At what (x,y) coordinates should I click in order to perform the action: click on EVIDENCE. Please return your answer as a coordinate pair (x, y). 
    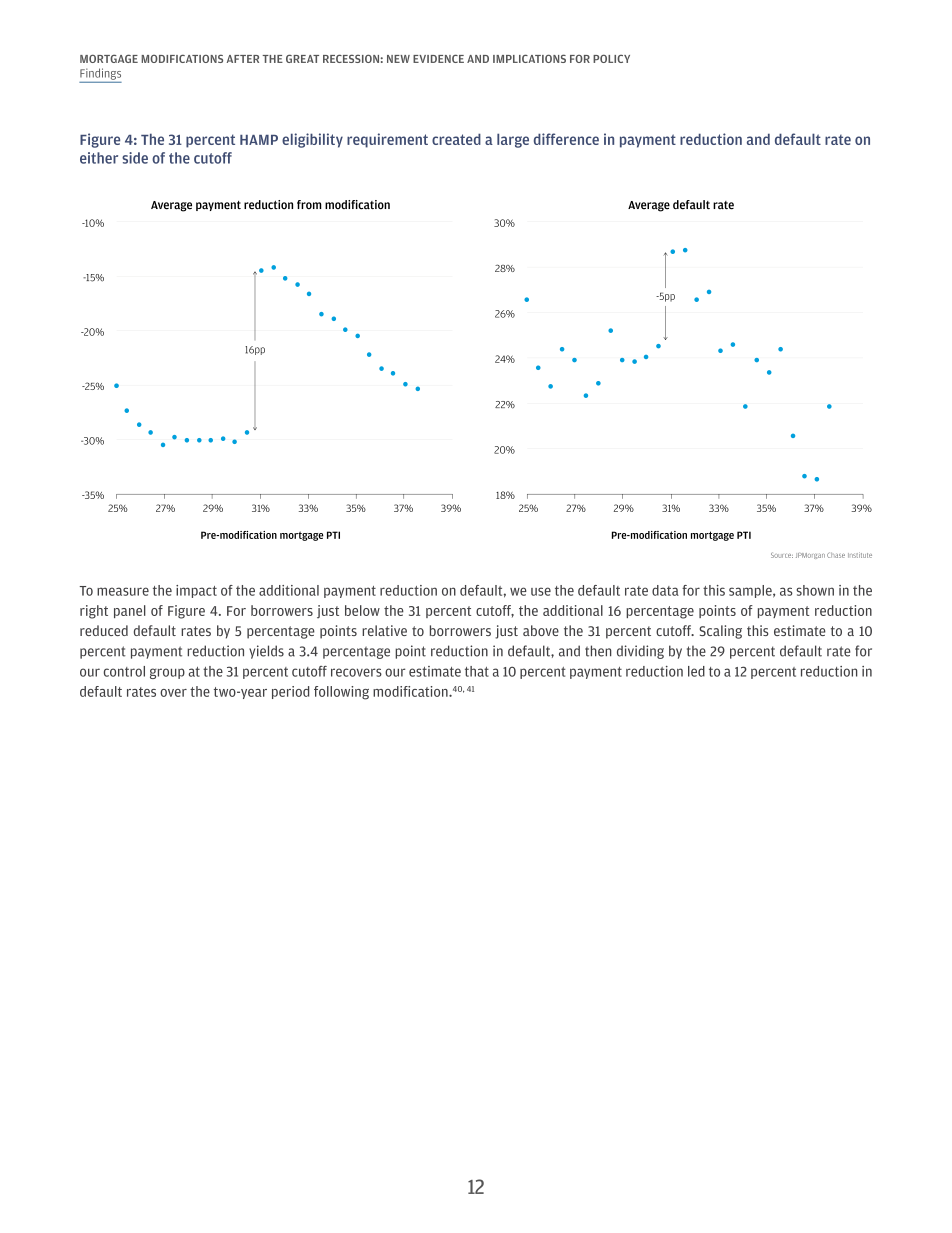
    Looking at the image, I should click on (438, 58).
